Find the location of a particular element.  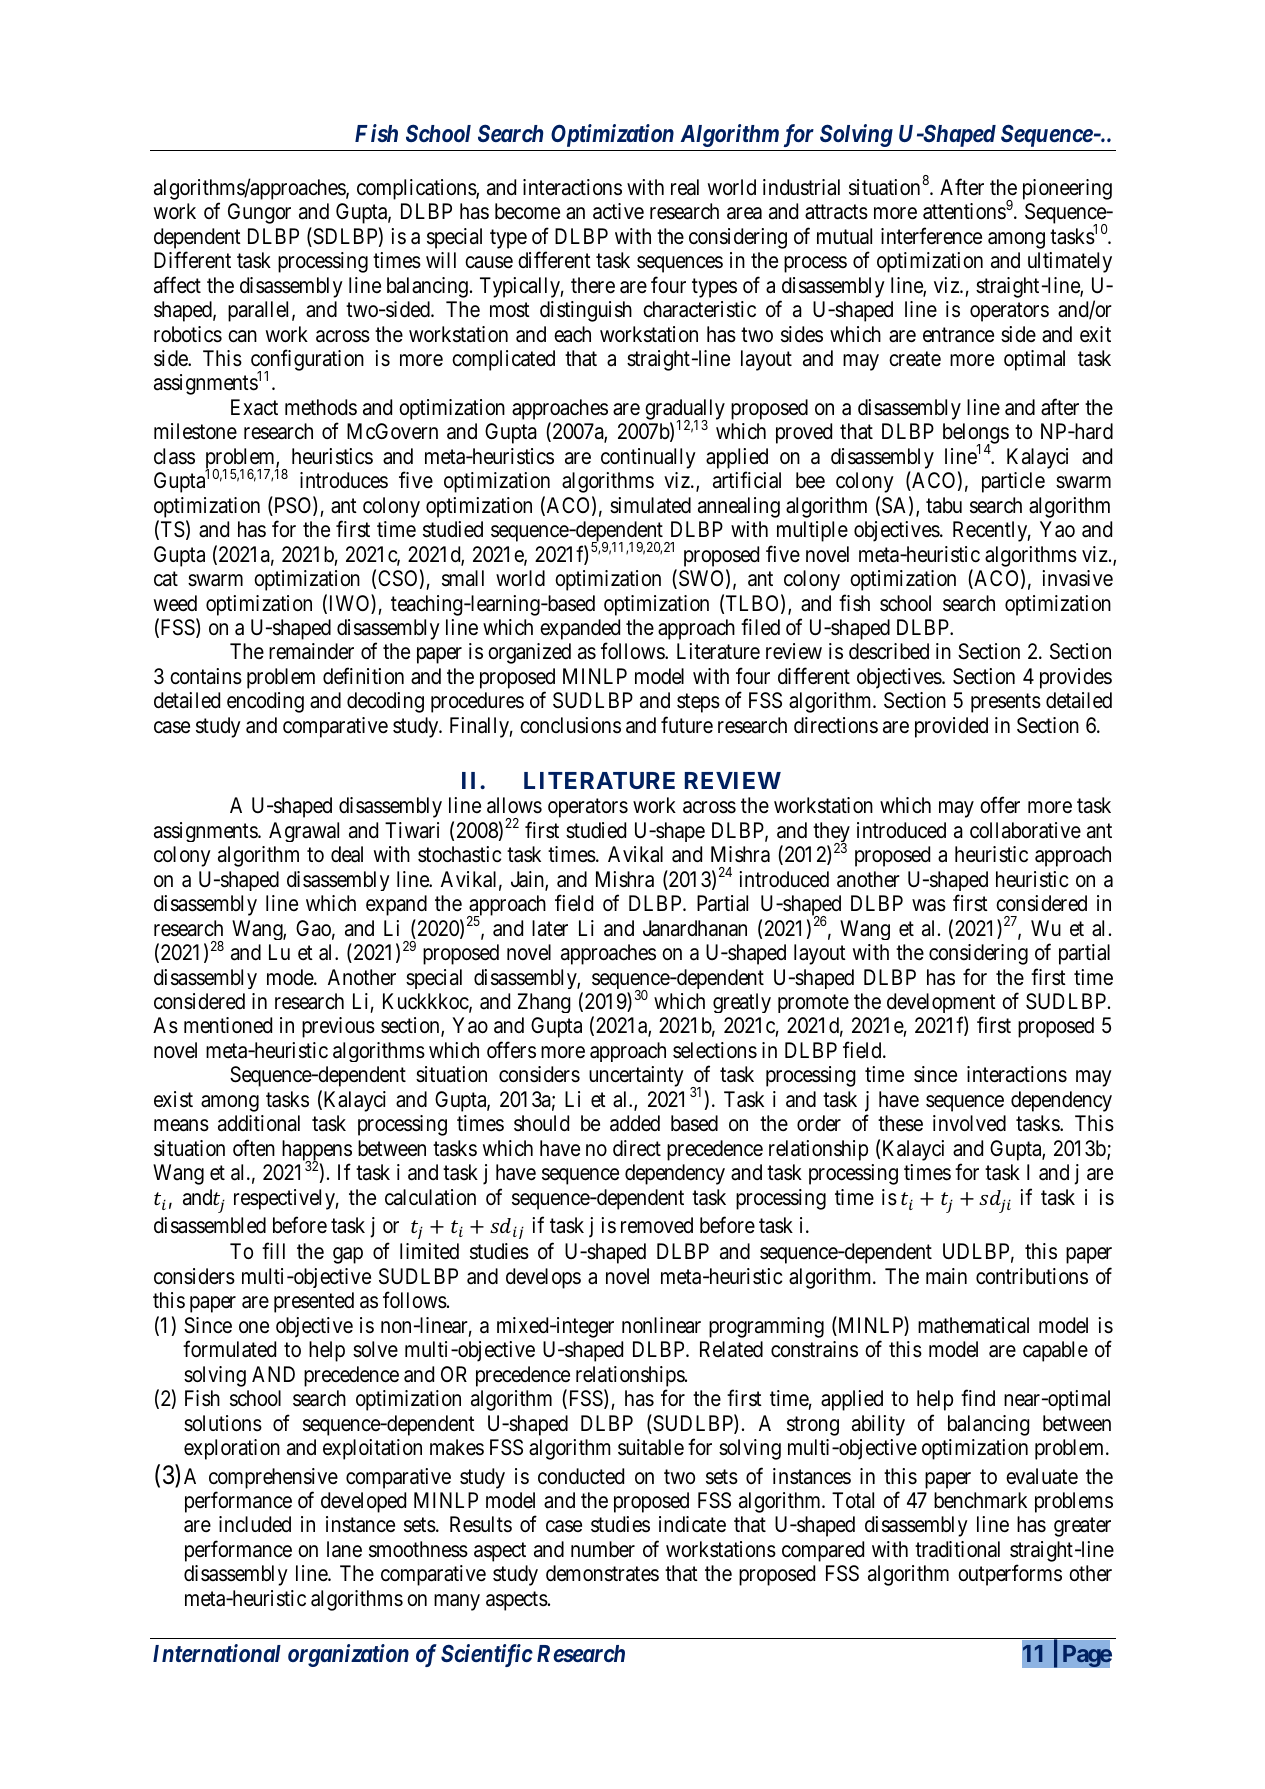

often is located at coordinates (254, 1147).
